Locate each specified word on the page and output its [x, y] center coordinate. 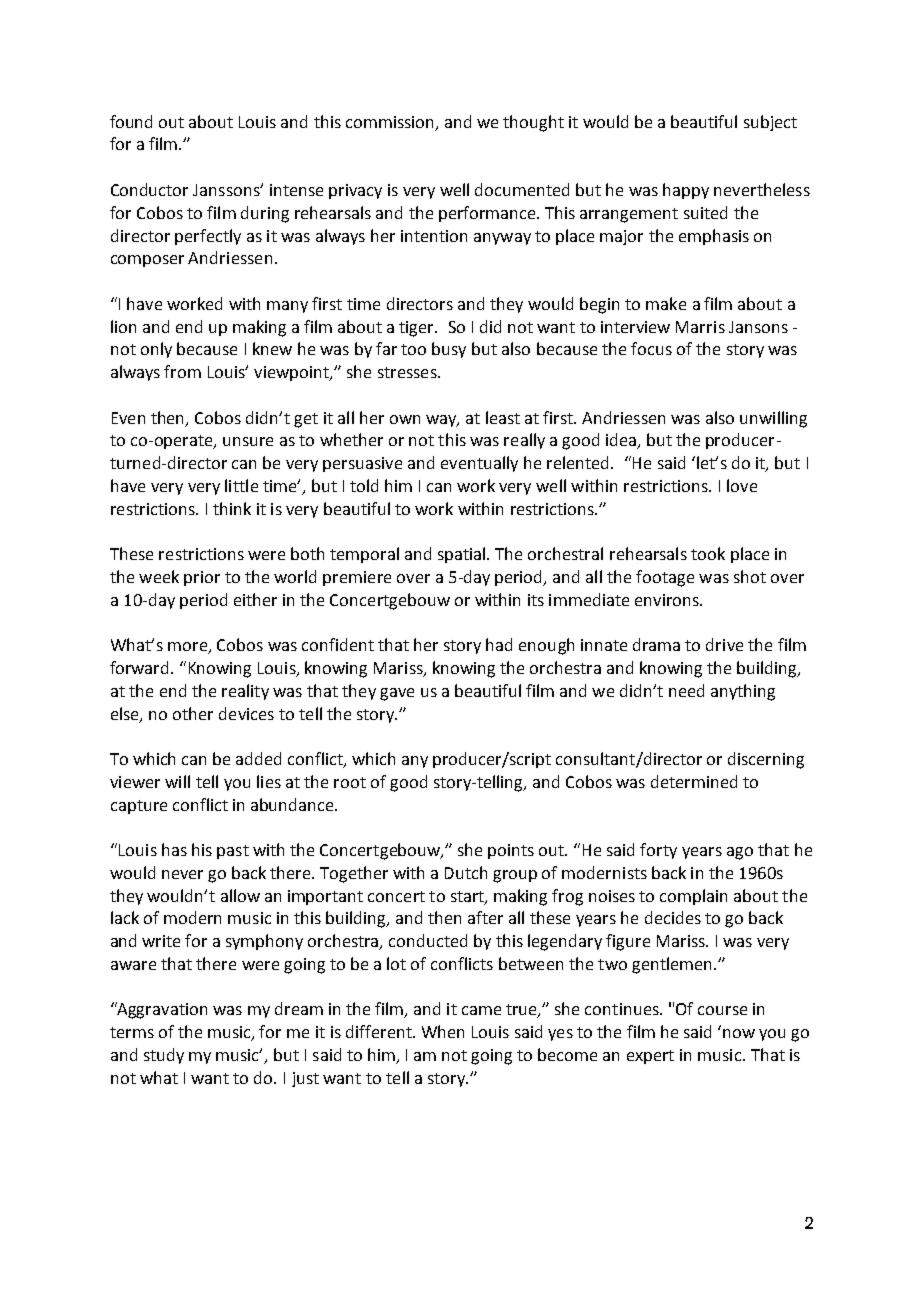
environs [668, 600]
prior [202, 578]
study [164, 1056]
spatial [463, 555]
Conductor [149, 189]
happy [686, 191]
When [443, 1031]
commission [391, 123]
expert [650, 1057]
